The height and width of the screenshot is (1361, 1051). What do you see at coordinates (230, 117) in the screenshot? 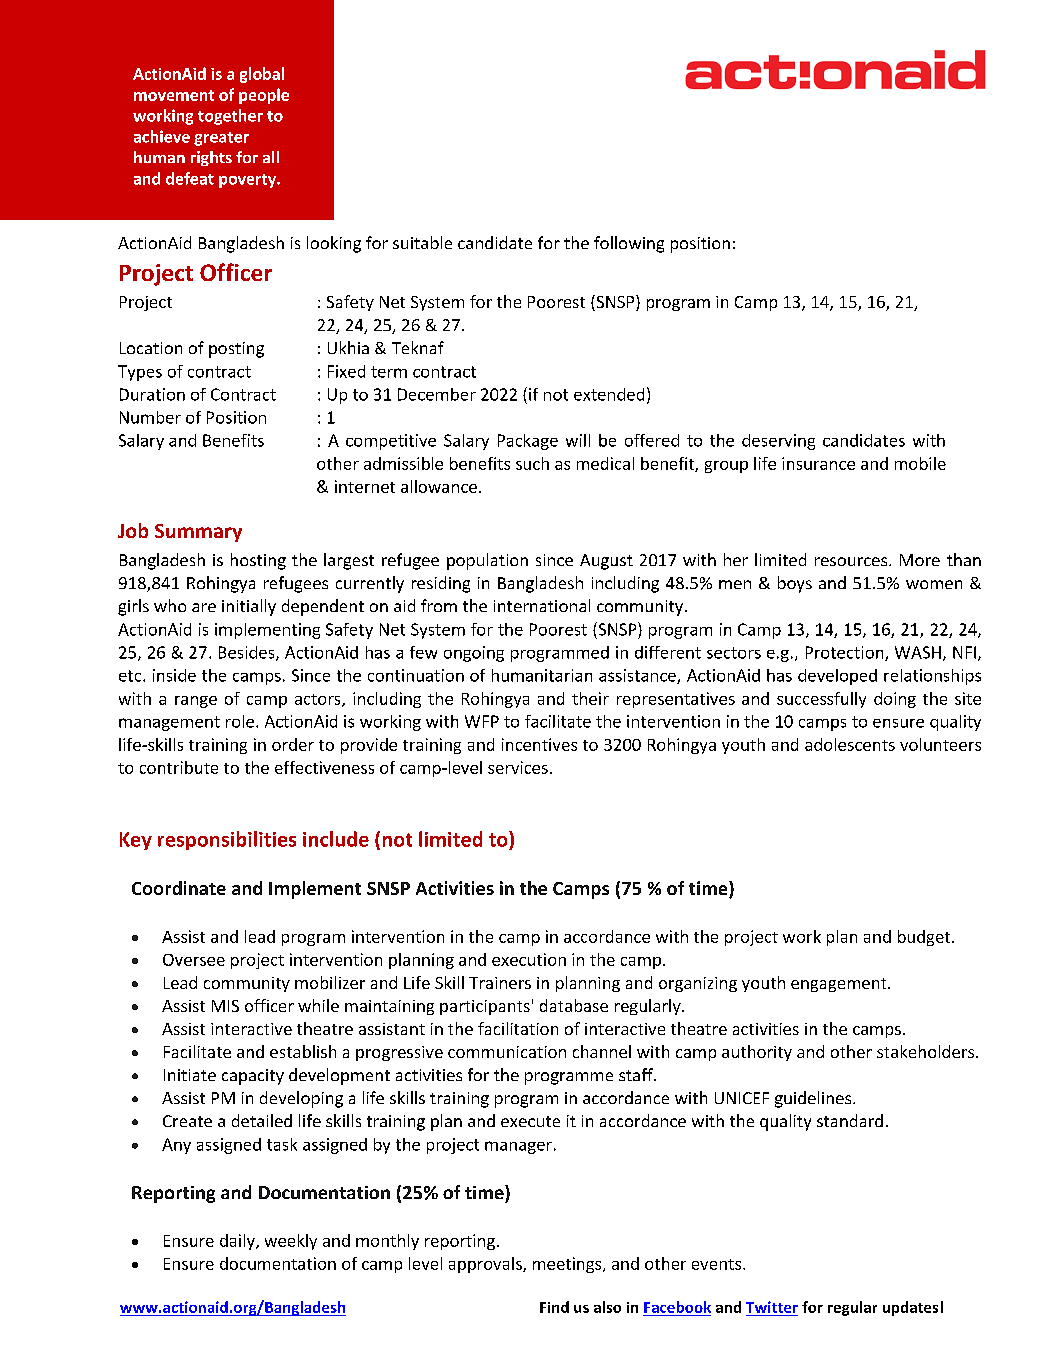
I see `together` at bounding box center [230, 117].
